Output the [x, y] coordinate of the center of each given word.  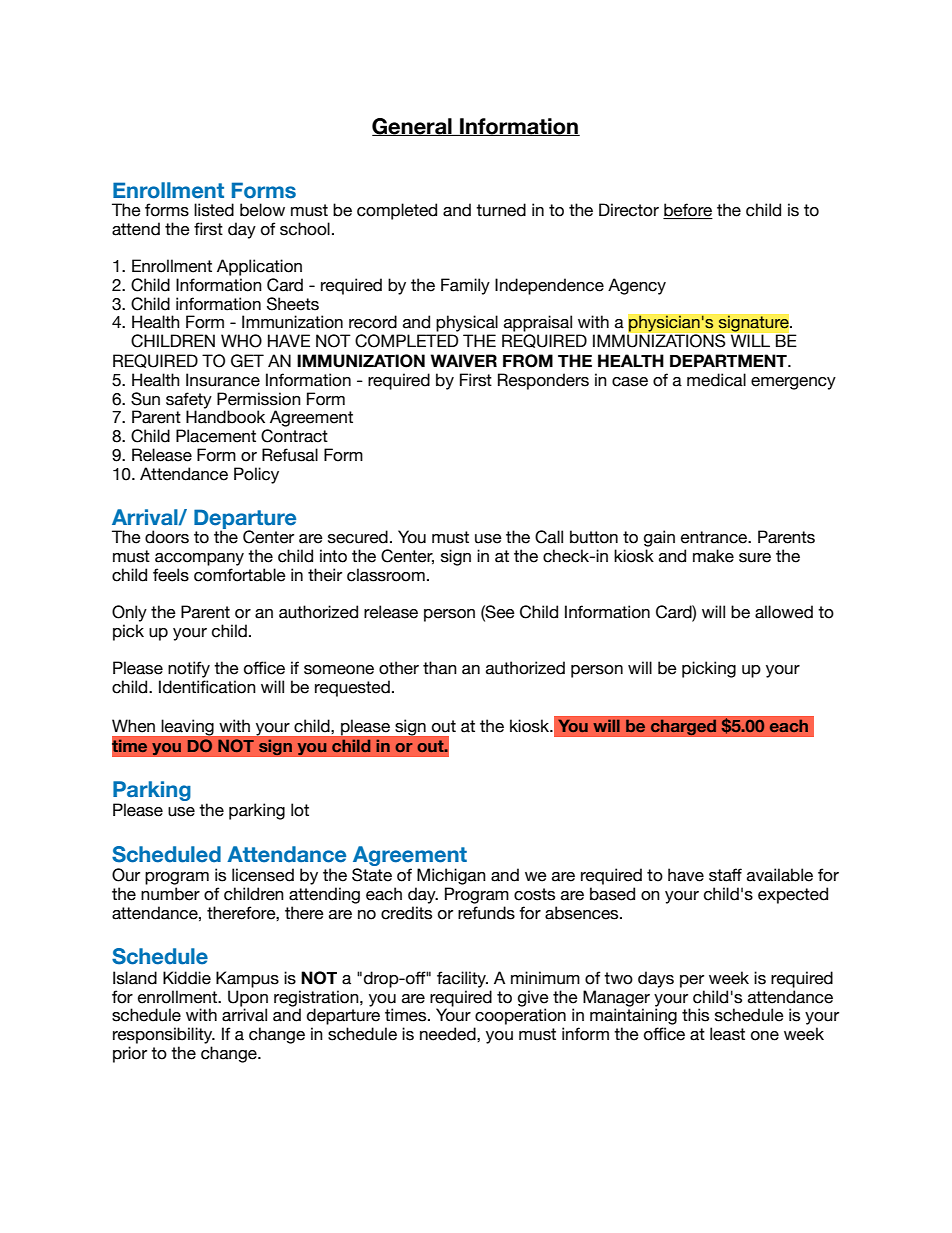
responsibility [164, 1035]
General [413, 127]
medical [716, 380]
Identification [207, 687]
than [440, 668]
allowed [784, 612]
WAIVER [463, 360]
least [727, 1034]
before [688, 211]
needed [449, 1034]
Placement [216, 436]
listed [214, 210]
